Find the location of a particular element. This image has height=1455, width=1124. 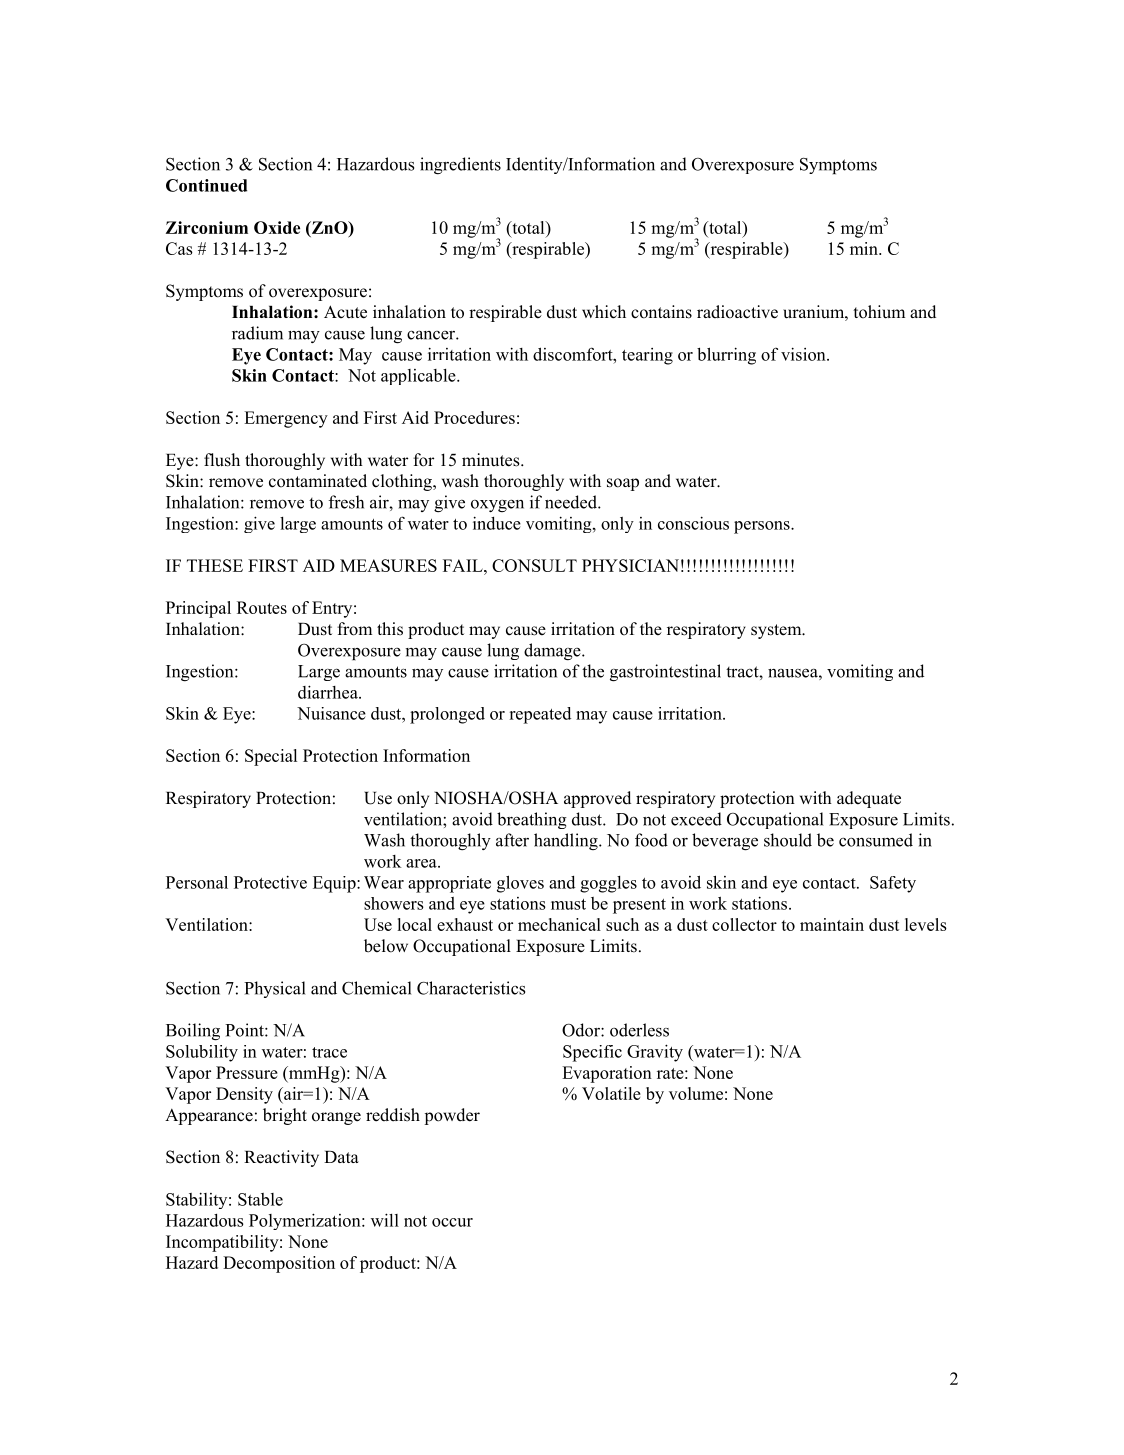

radioactive is located at coordinates (737, 312).
